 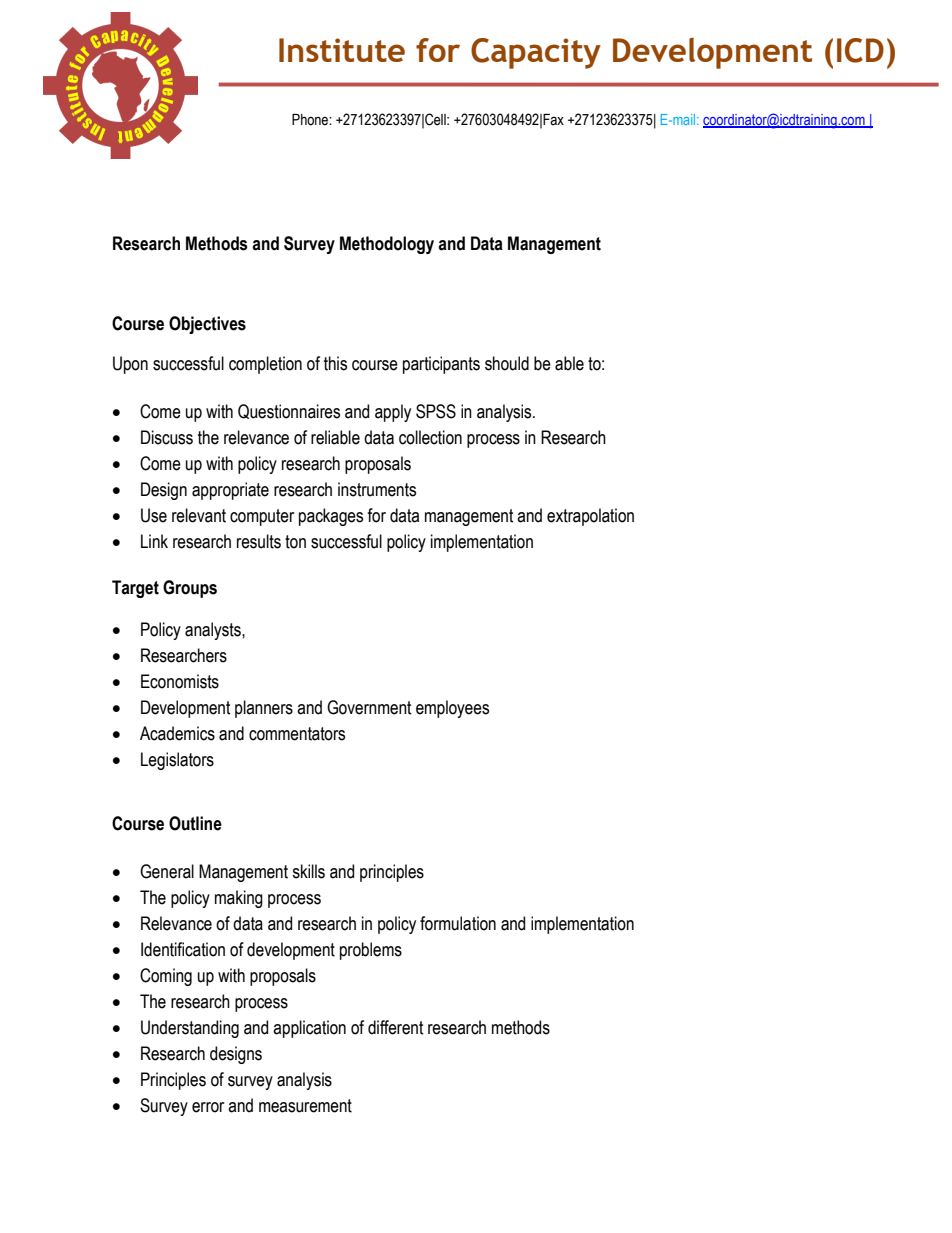 I want to click on should, so click(x=507, y=363).
